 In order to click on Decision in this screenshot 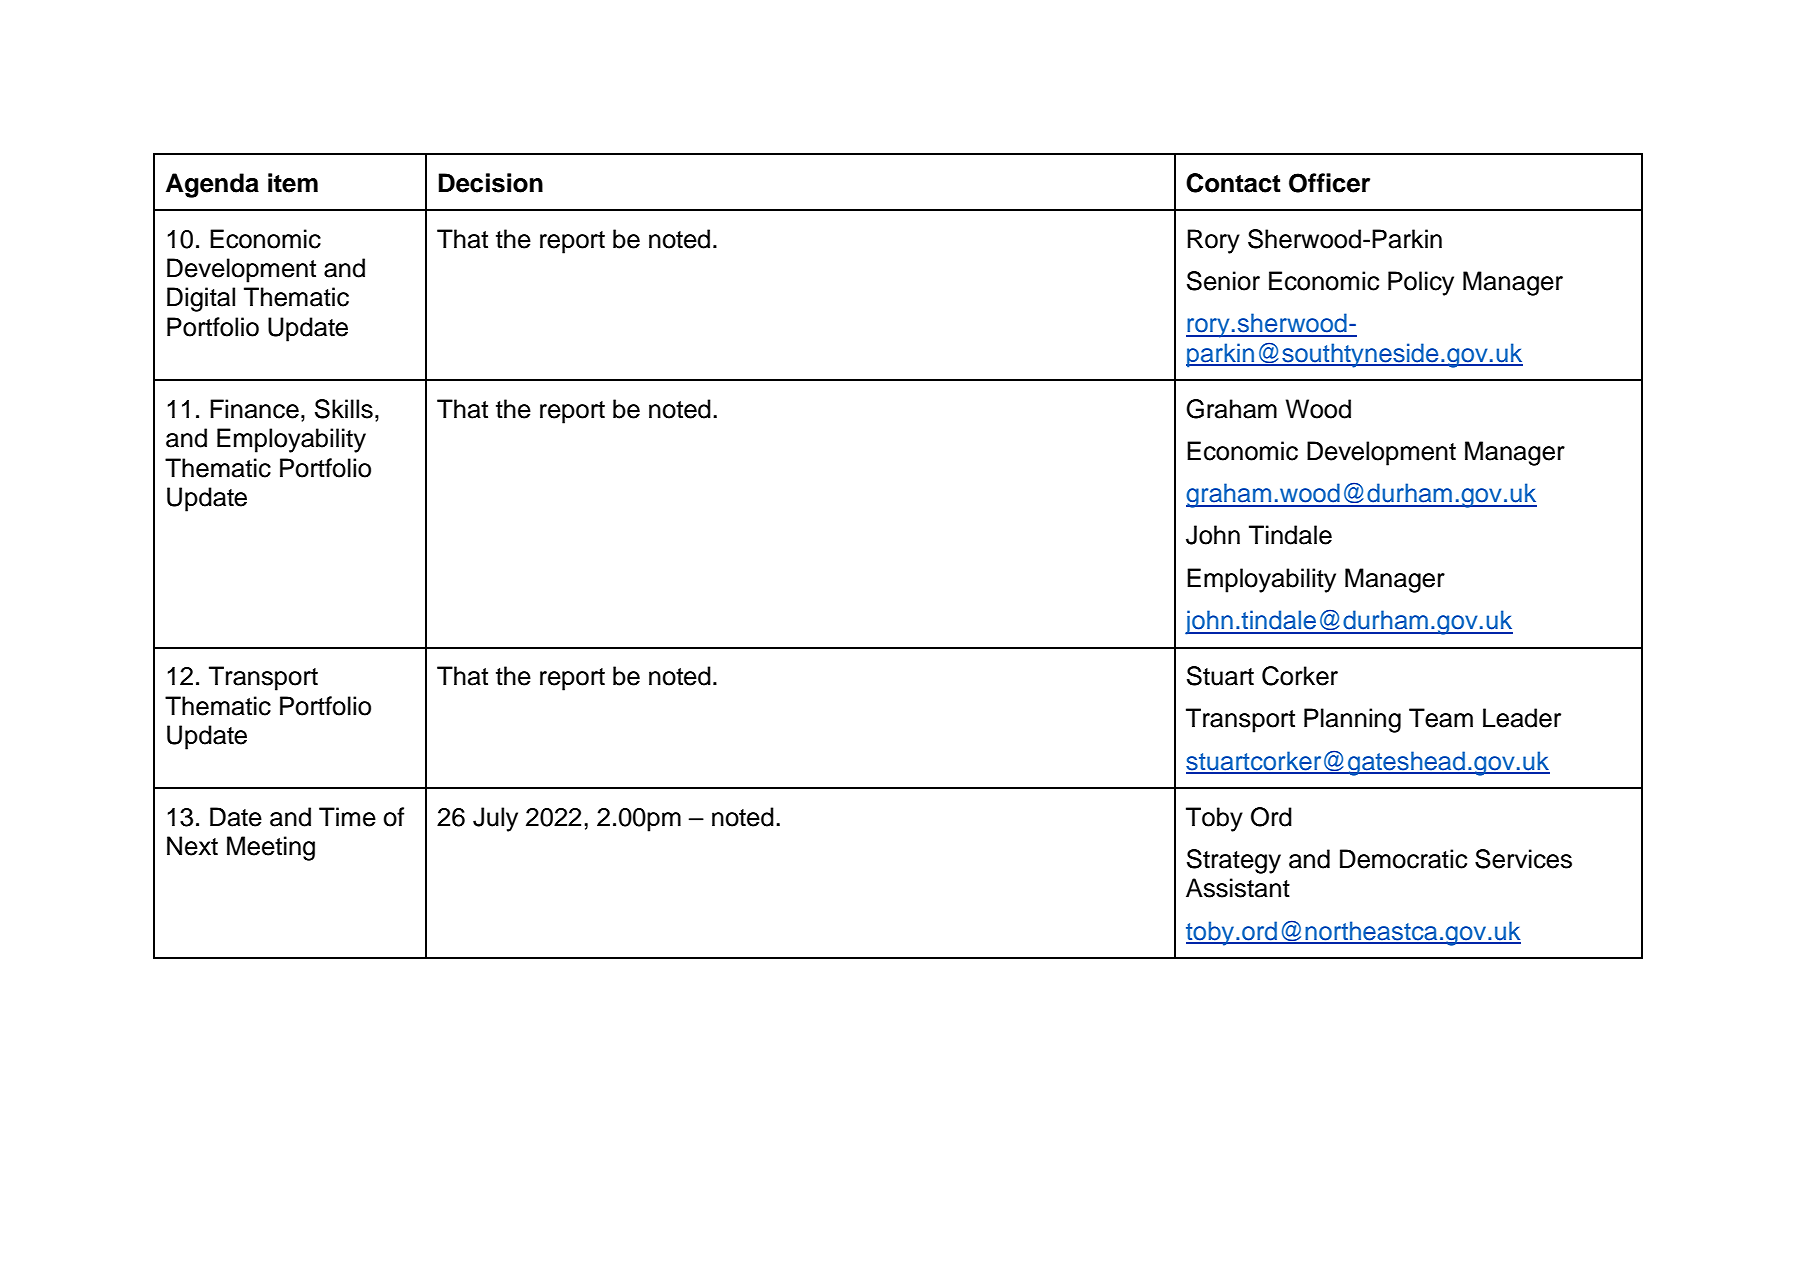, I will do `click(491, 183)`.
